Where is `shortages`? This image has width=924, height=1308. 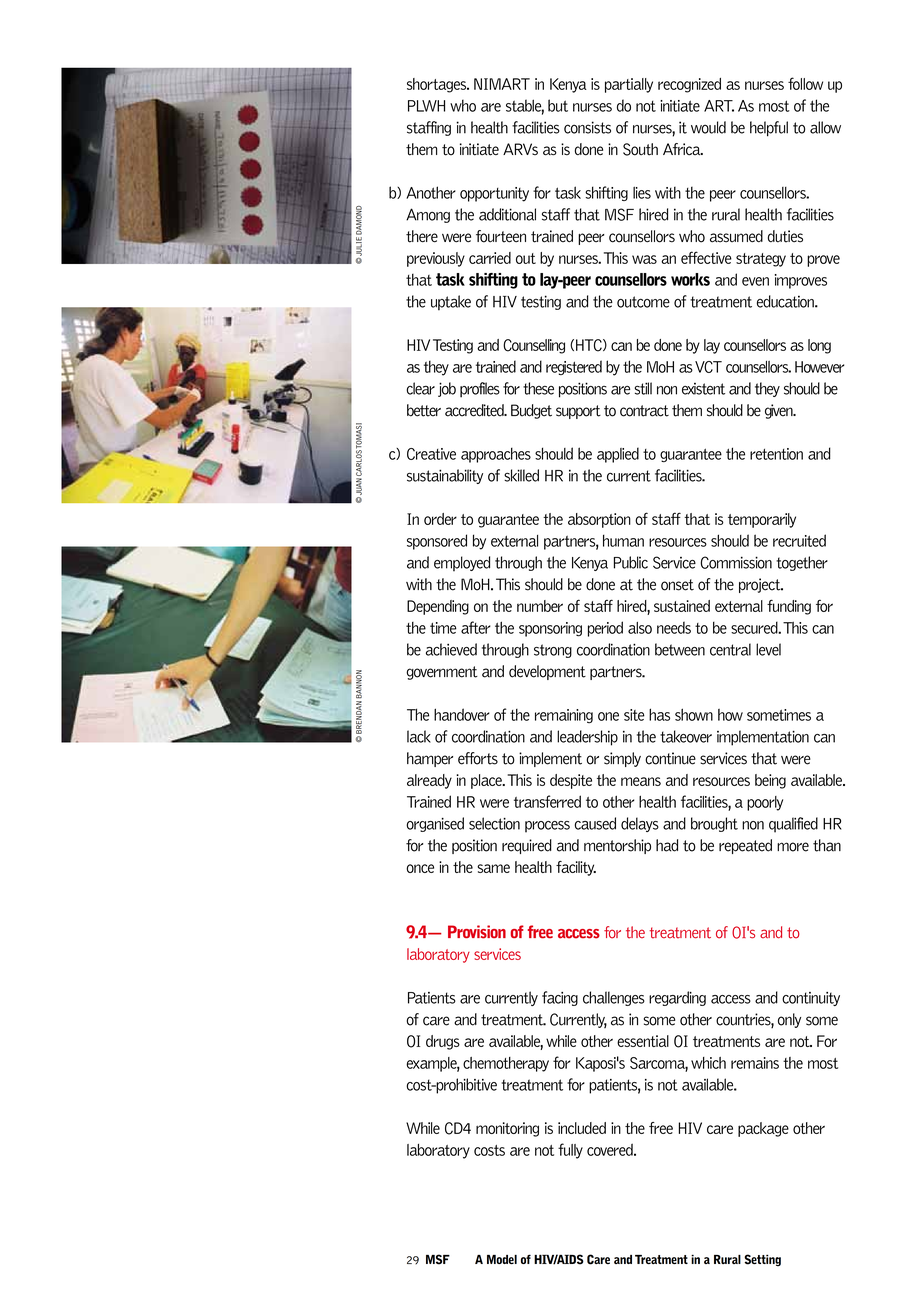
shortages is located at coordinates (437, 85).
